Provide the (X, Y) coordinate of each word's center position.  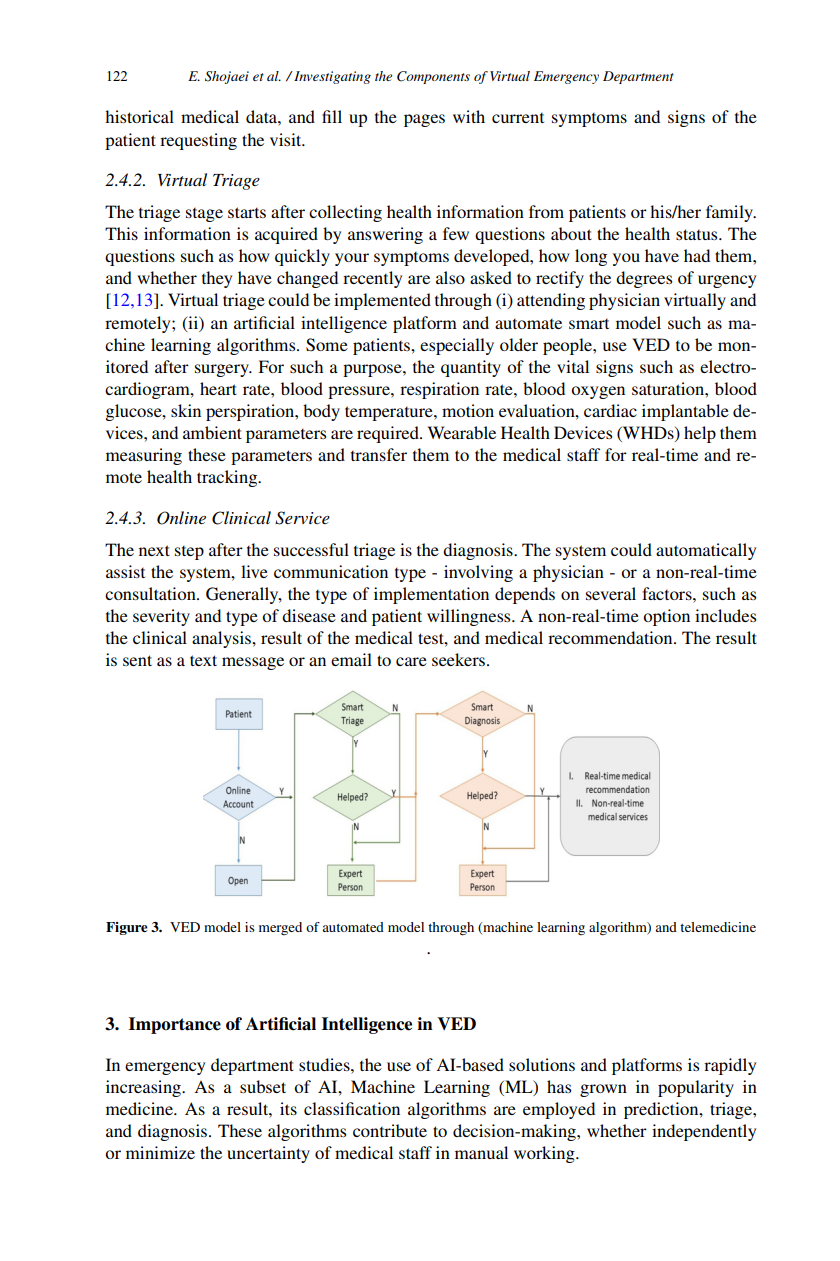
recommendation (611, 637)
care (411, 661)
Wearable (462, 432)
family (731, 213)
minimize (160, 1152)
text (203, 660)
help (700, 434)
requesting (198, 141)
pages (424, 120)
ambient (212, 432)
